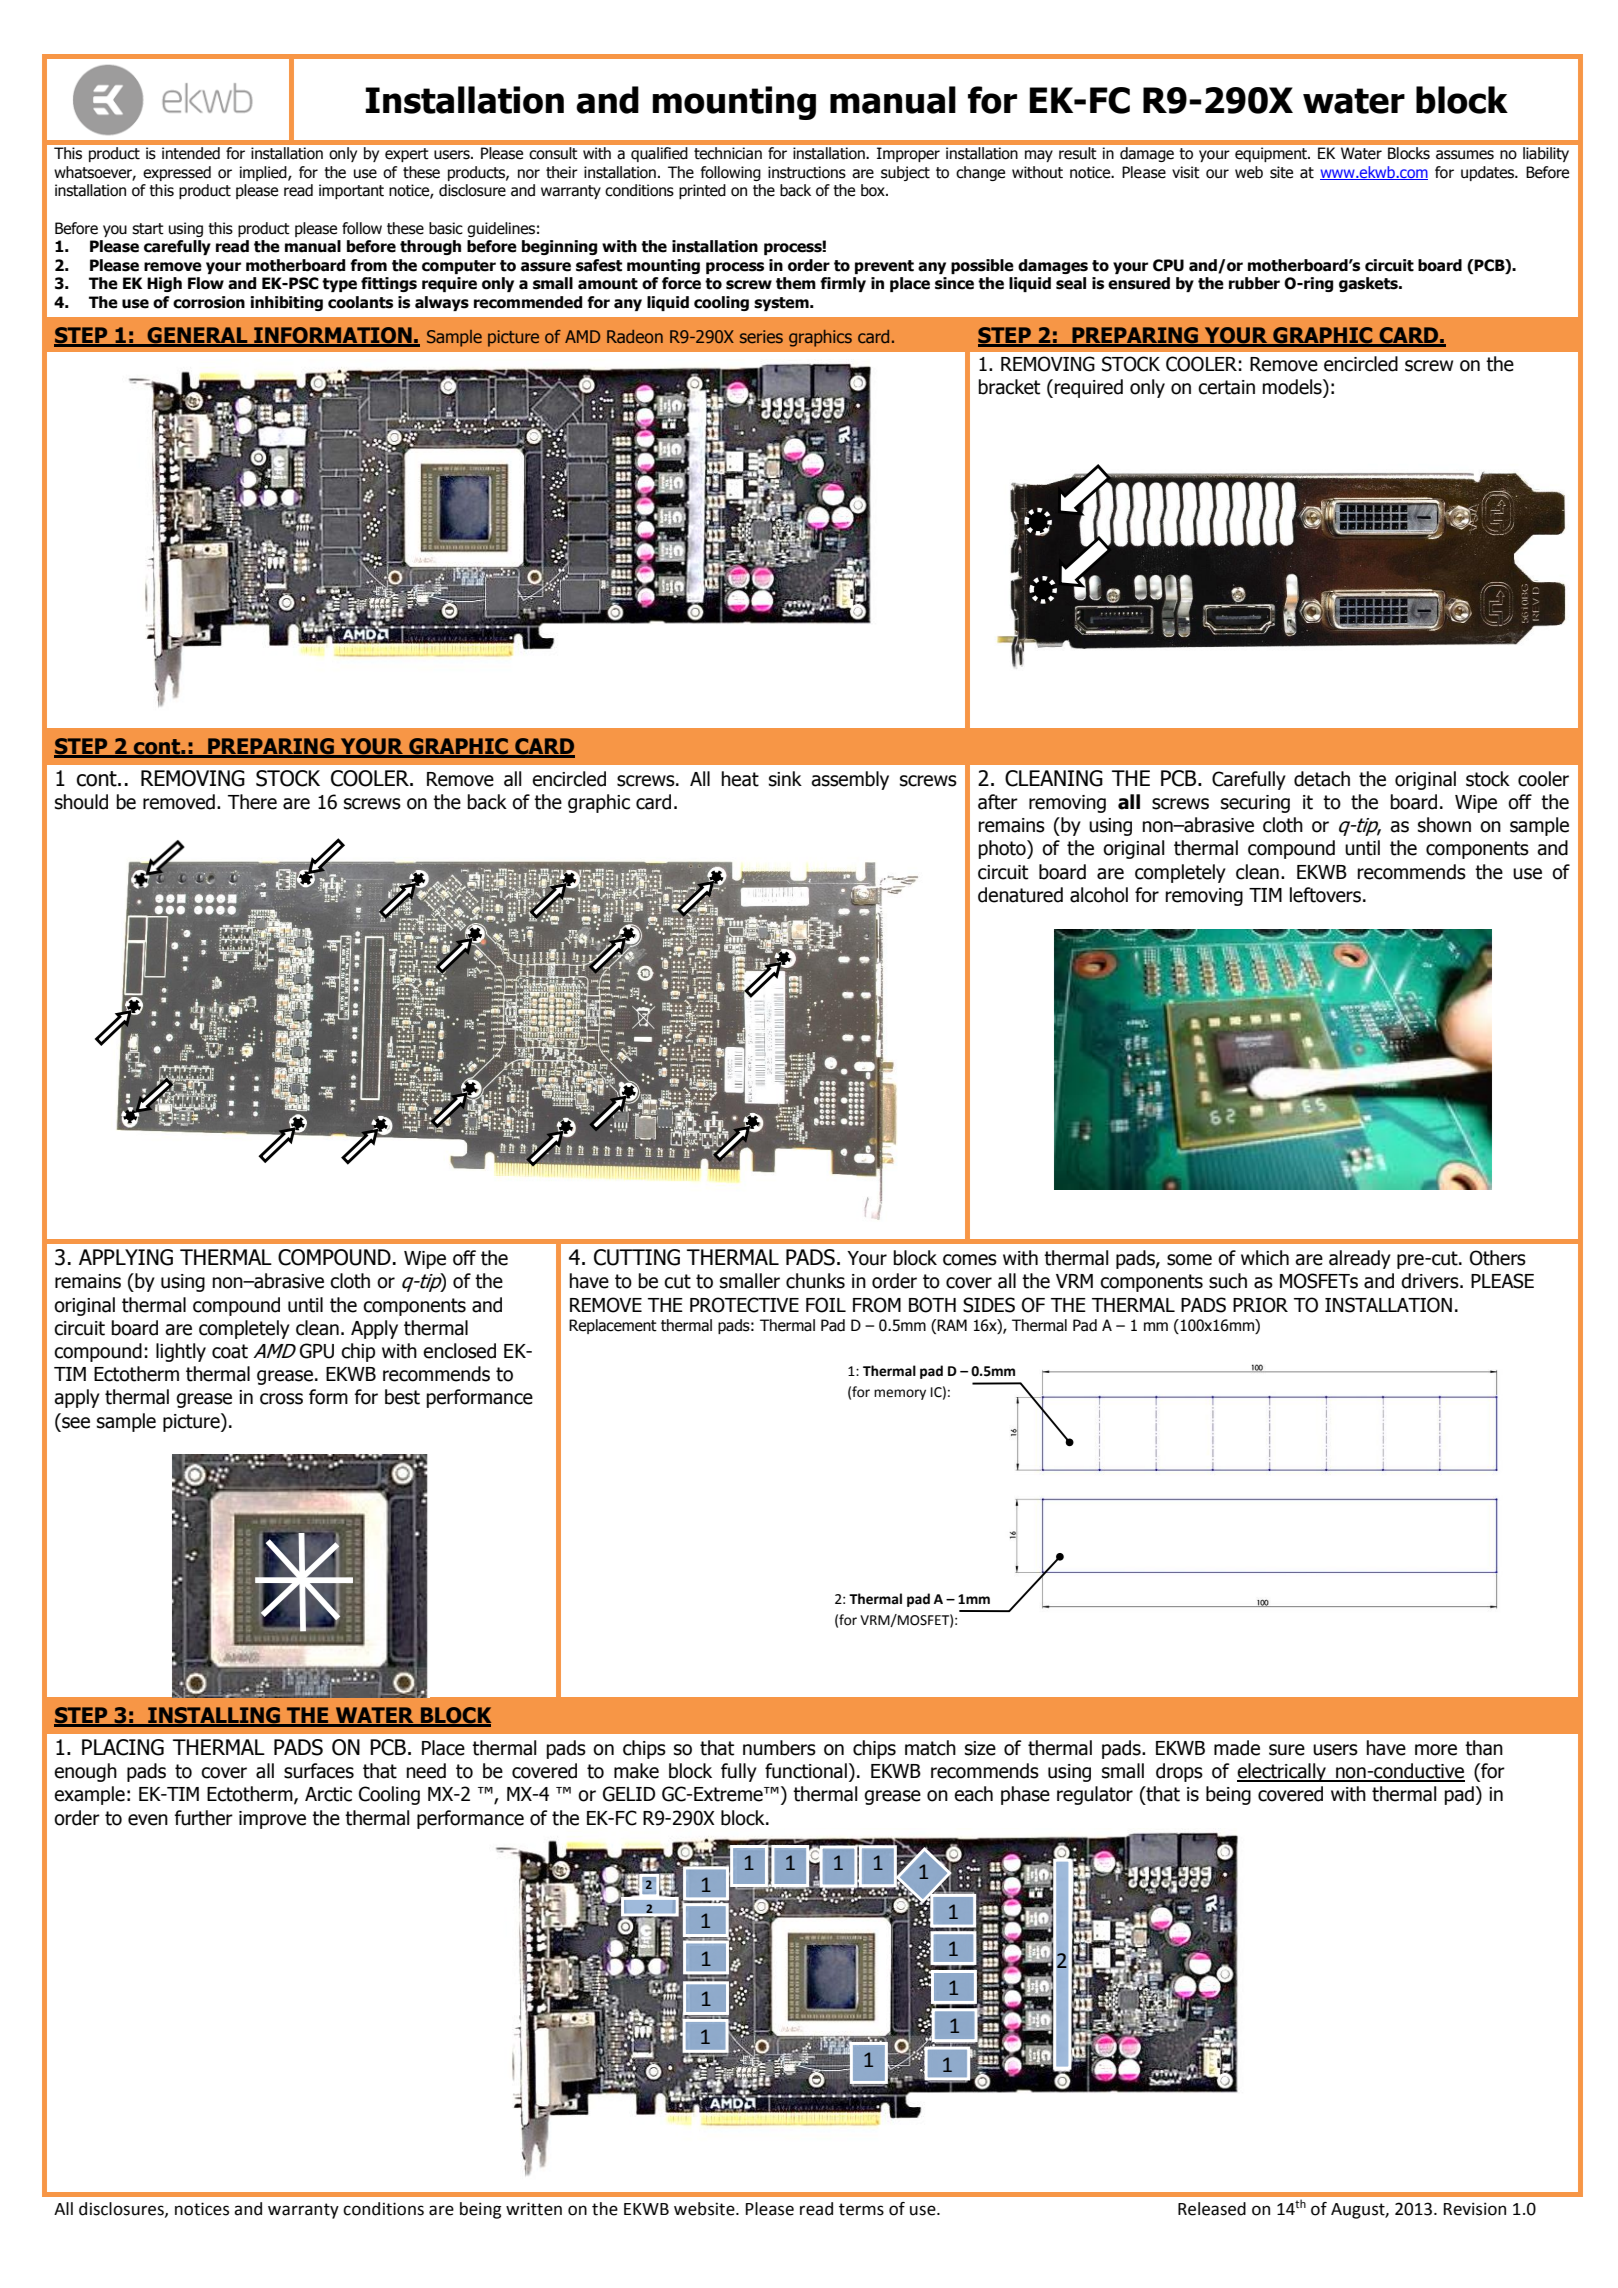 The height and width of the page is (2288, 1618). Describe the element at coordinates (807, 172) in the page. I see `instructions` at that location.
